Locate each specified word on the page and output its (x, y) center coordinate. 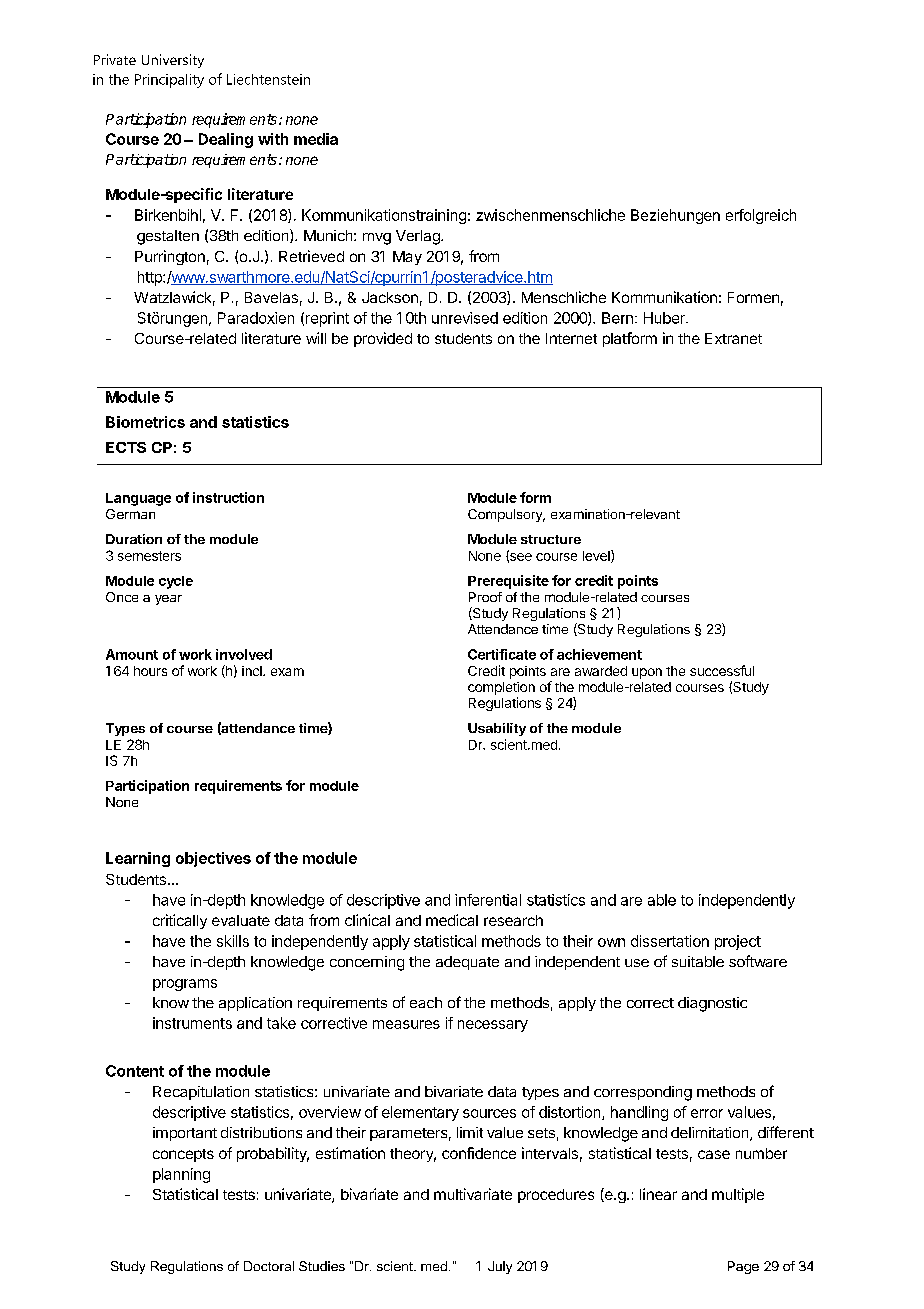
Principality (169, 81)
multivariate (473, 1194)
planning (181, 1175)
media (316, 139)
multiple (738, 1195)
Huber (665, 318)
